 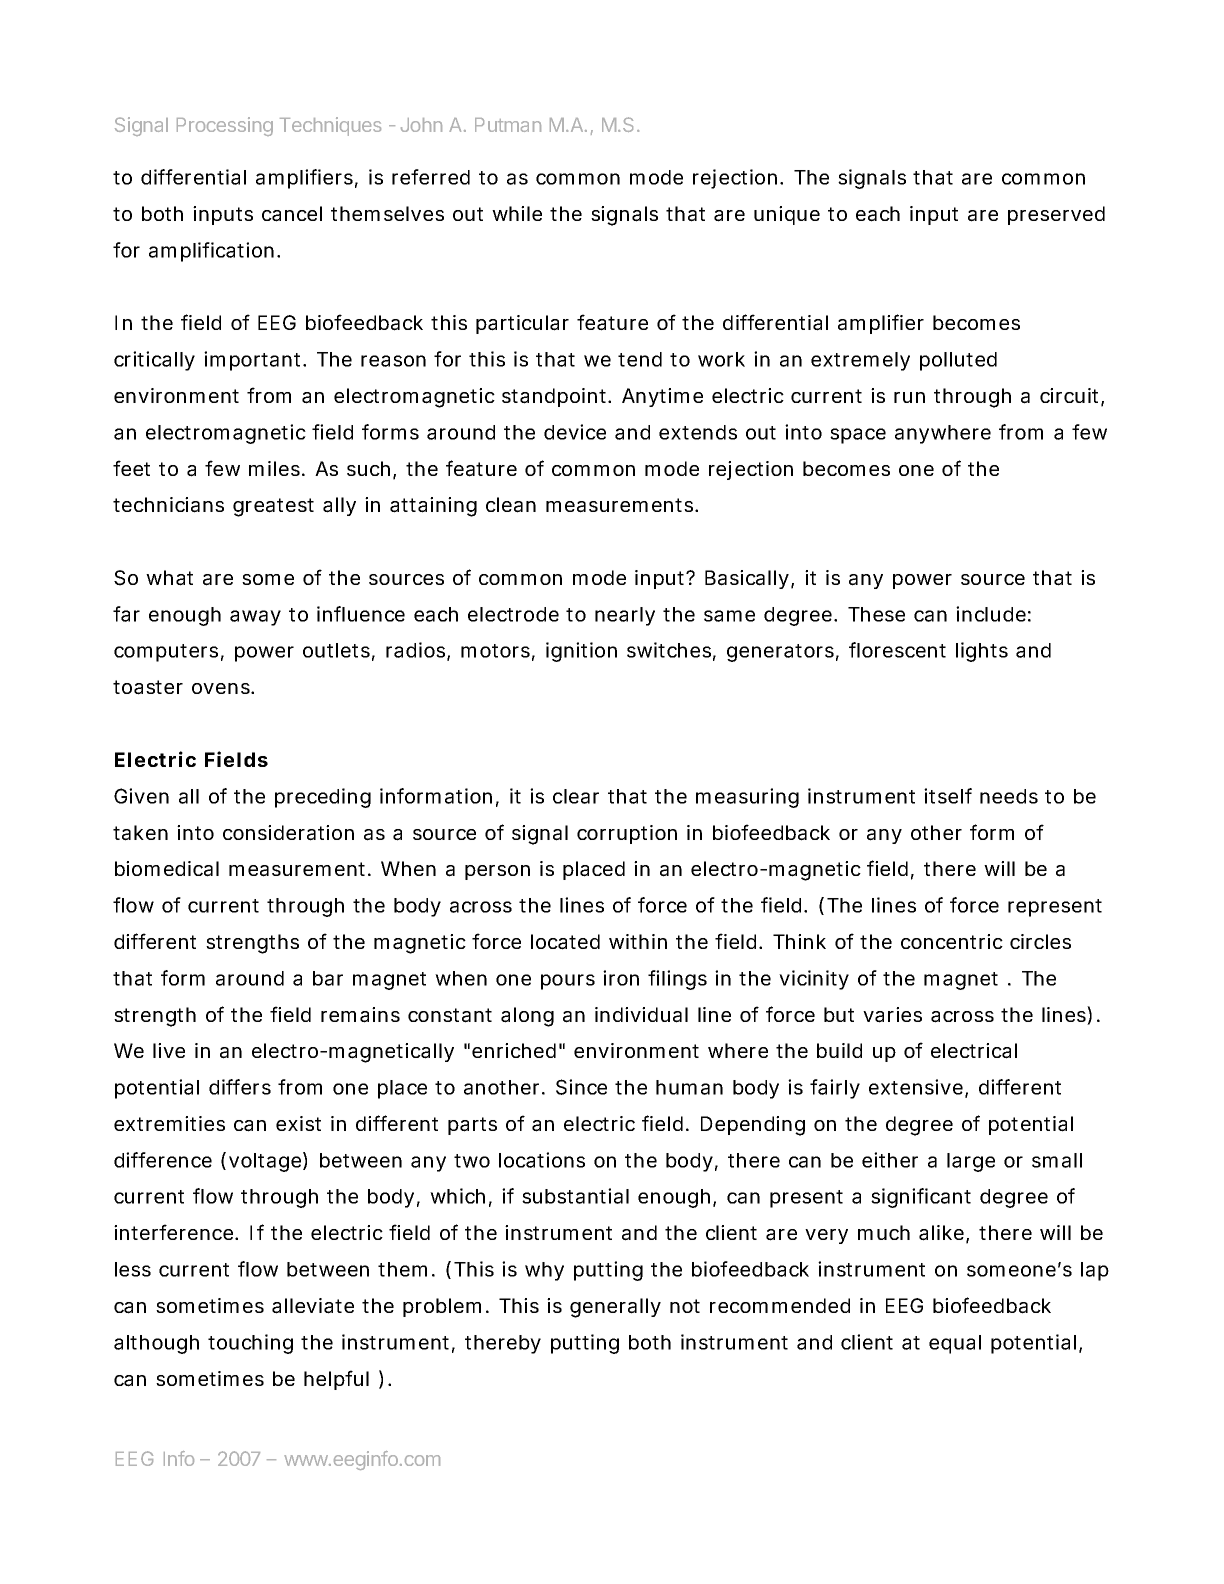 What do you see at coordinates (225, 126) in the image?
I see `Processing` at bounding box center [225, 126].
